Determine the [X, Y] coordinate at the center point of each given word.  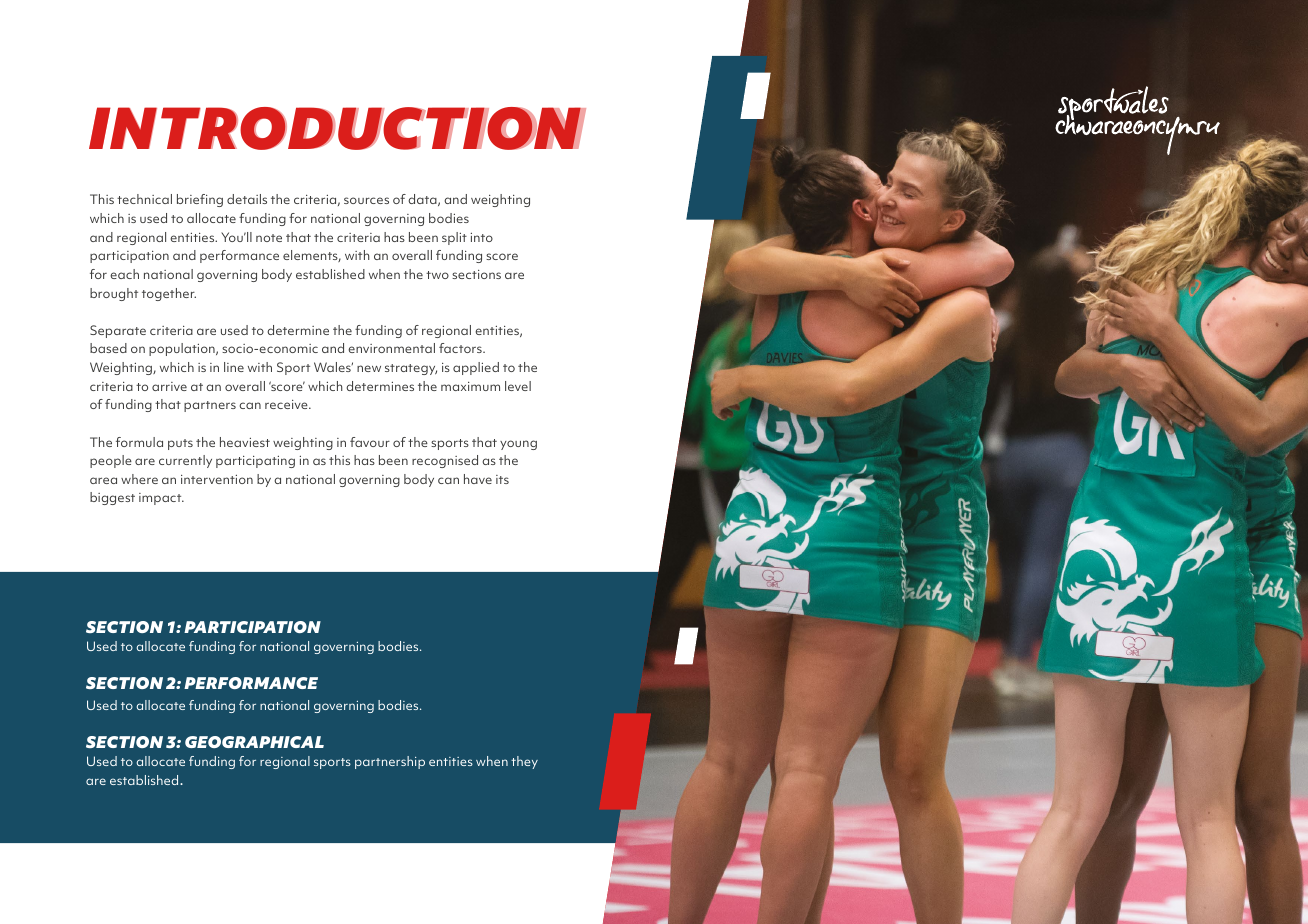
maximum [470, 386]
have [478, 479]
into [482, 237]
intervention [217, 479]
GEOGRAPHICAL [254, 742]
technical [144, 199]
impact [161, 499]
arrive [169, 386]
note [269, 238]
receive [287, 404]
